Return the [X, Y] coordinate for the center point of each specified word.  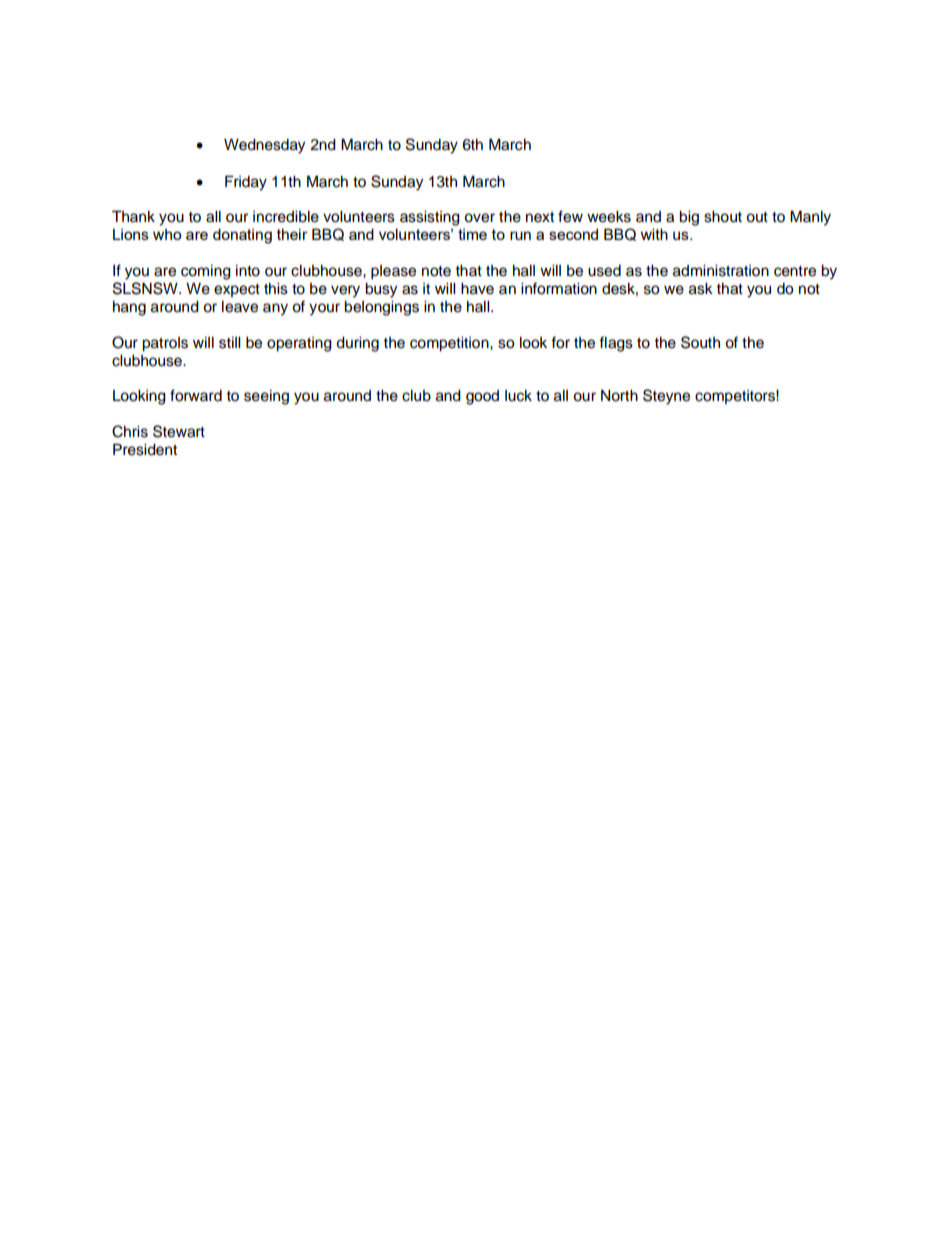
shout [723, 217]
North [619, 396]
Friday [246, 183]
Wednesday [264, 146]
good [482, 397]
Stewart [179, 431]
